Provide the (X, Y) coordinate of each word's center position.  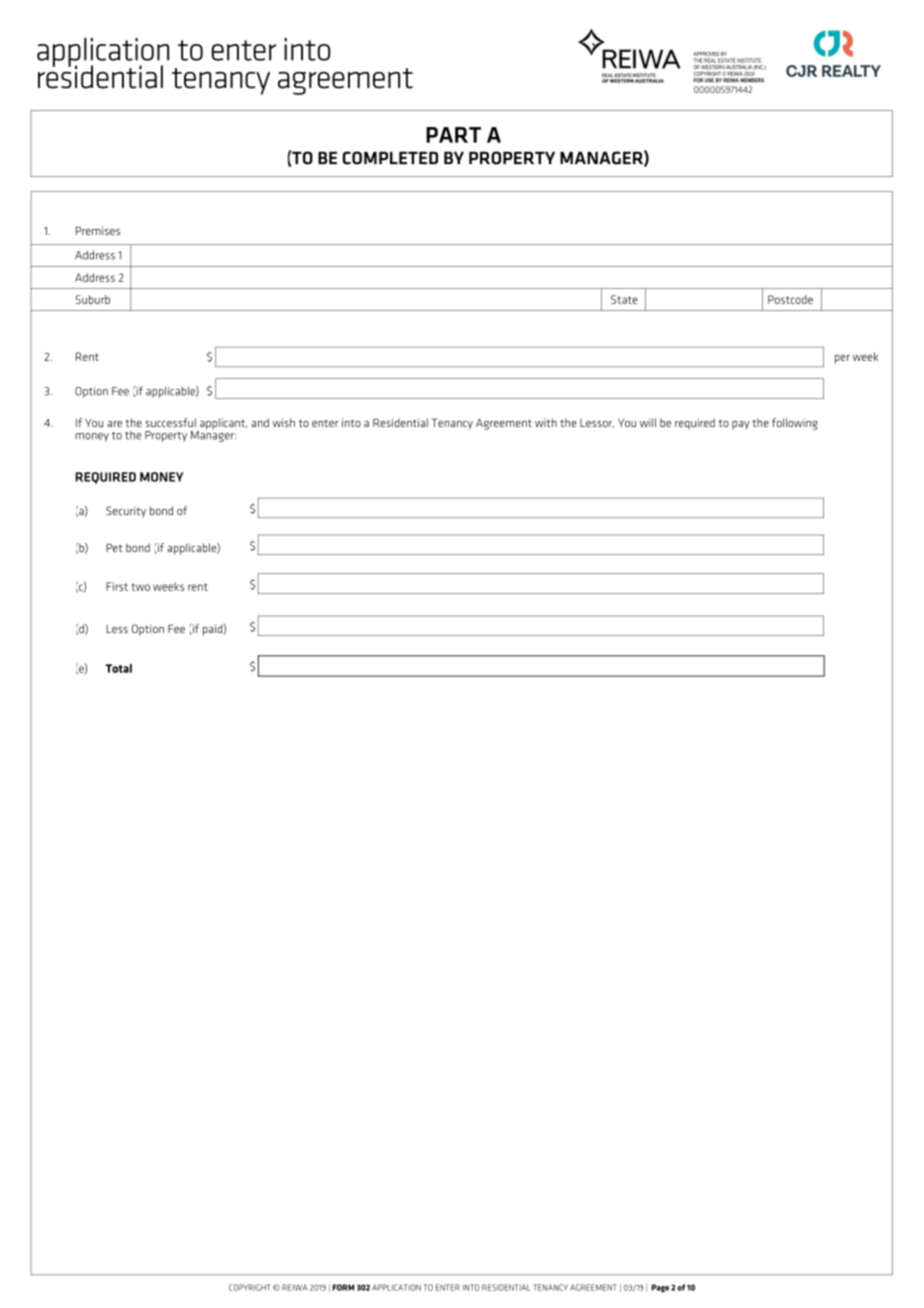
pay (740, 425)
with (546, 422)
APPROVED (706, 54)
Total (118, 668)
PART (453, 135)
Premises (98, 230)
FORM (343, 1287)
